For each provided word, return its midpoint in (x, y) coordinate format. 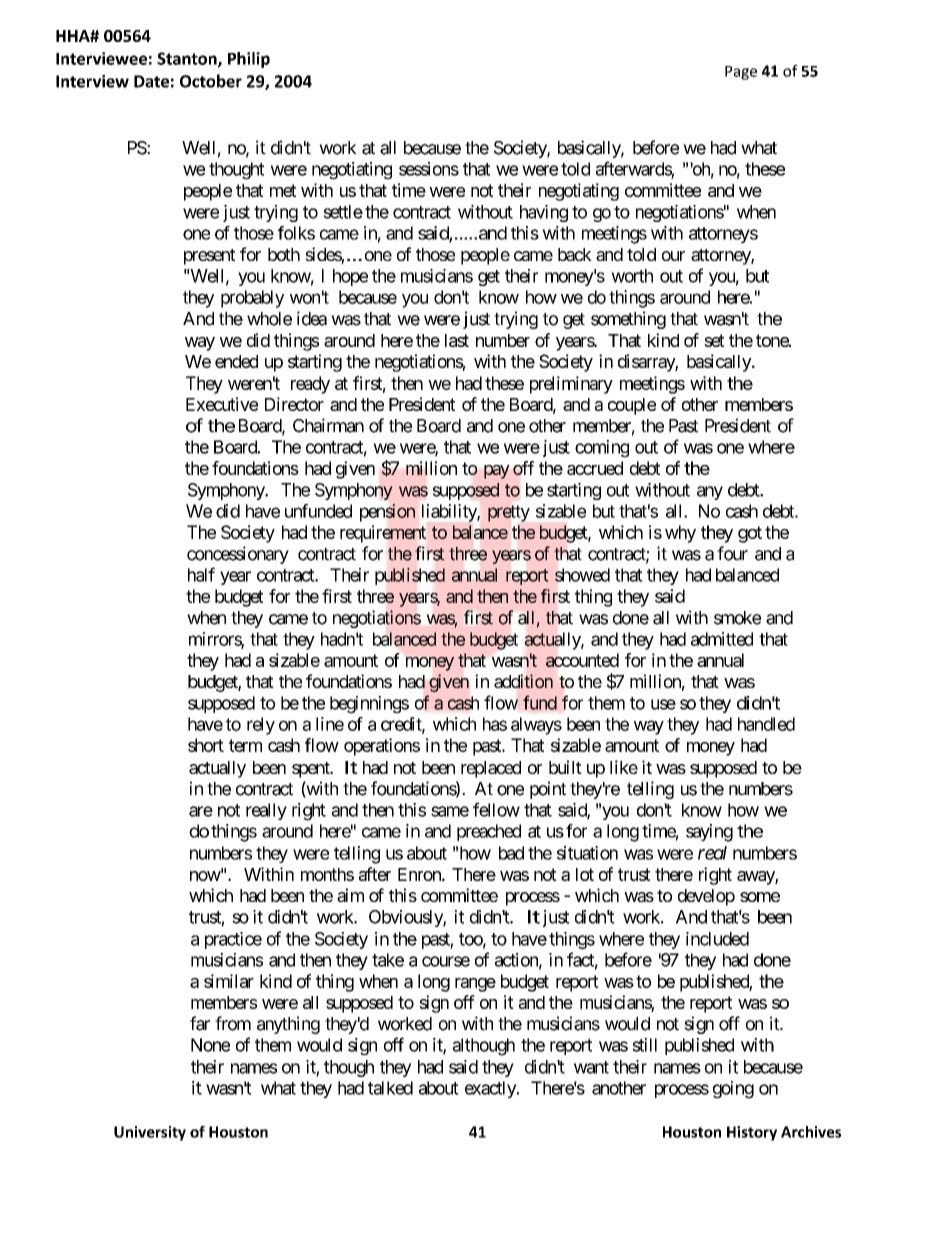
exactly (491, 1089)
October (211, 81)
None (210, 1045)
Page (741, 73)
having (544, 213)
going (733, 1090)
